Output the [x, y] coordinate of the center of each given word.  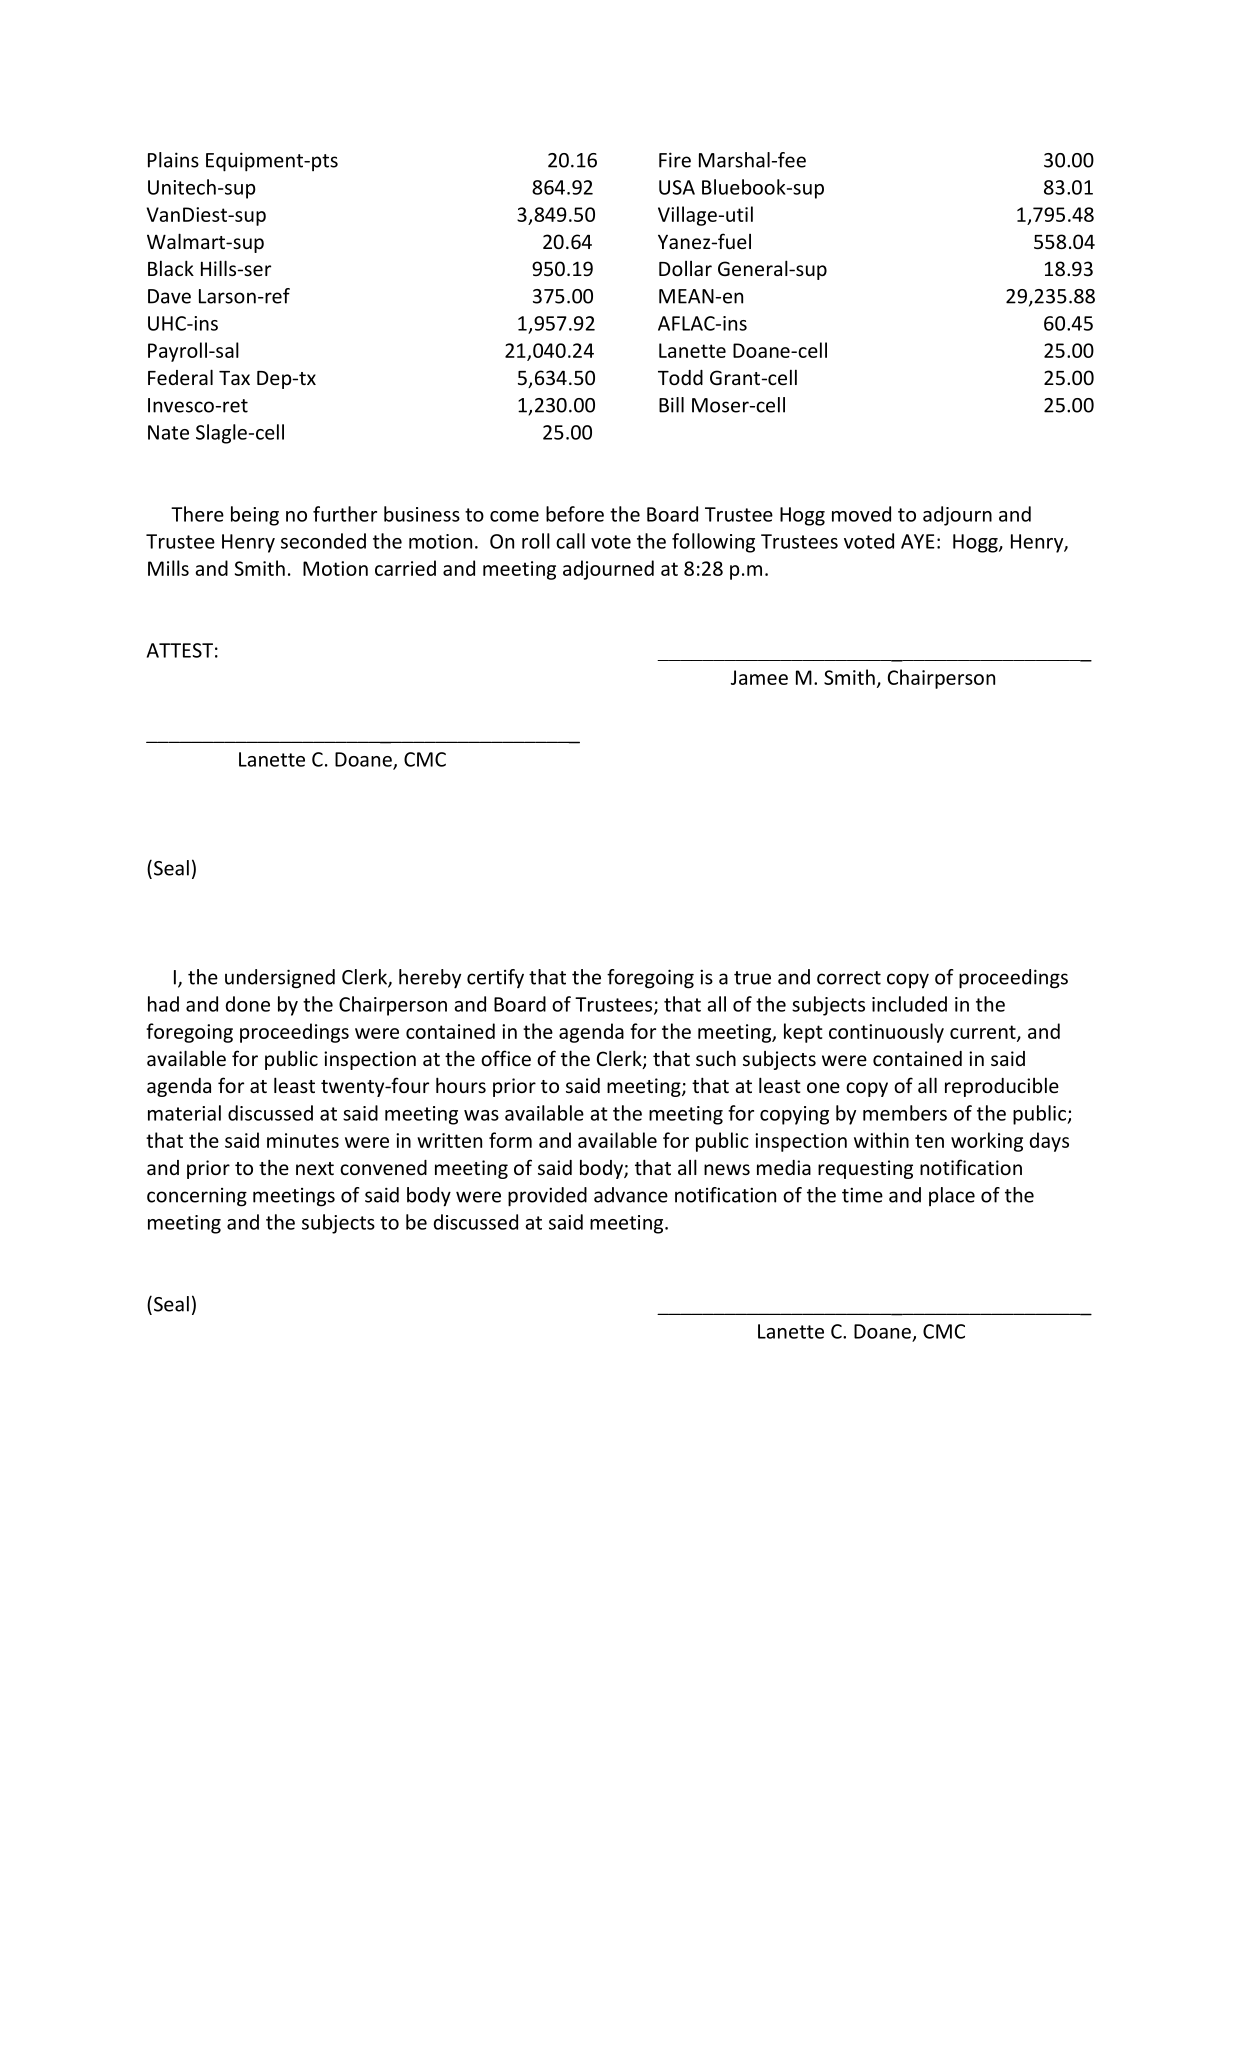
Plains [173, 160]
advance [631, 1195]
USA [677, 187]
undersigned [280, 979]
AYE [918, 541]
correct [849, 978]
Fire [675, 160]
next [315, 1168]
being [255, 516]
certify [495, 978]
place [952, 1196]
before [575, 514]
